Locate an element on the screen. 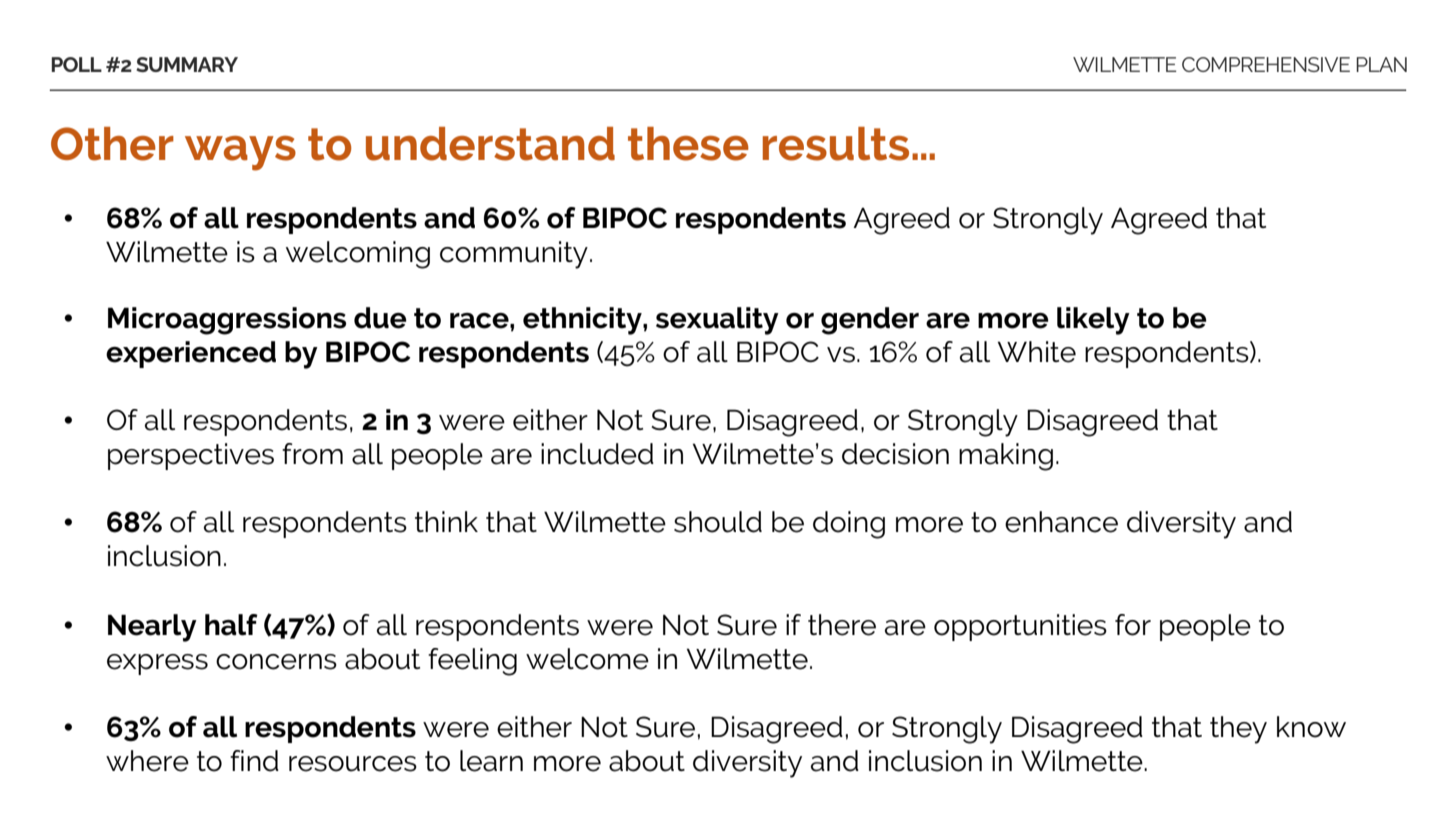 The image size is (1456, 819). likely is located at coordinates (1093, 321).
